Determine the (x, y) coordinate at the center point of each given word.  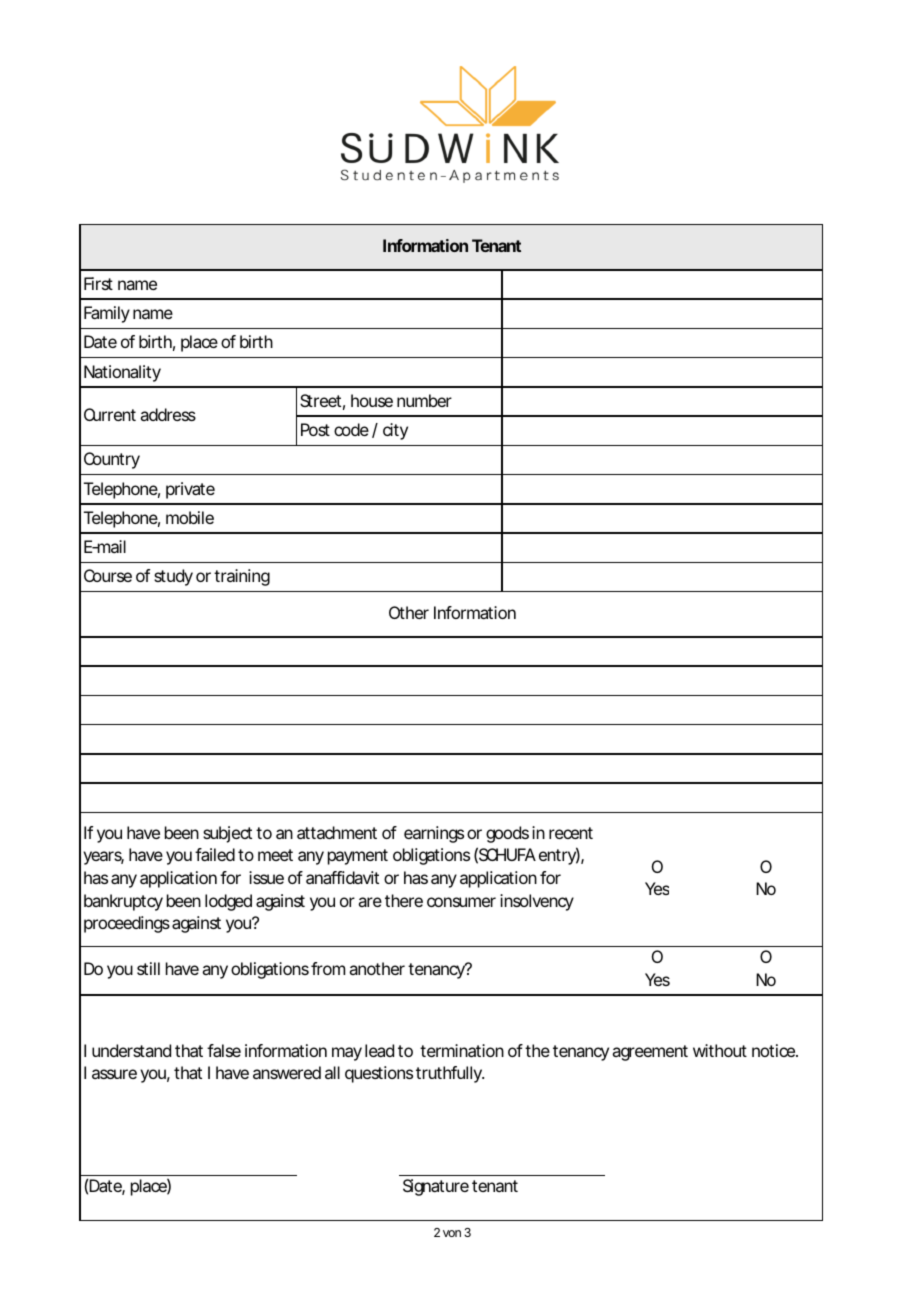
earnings (434, 834)
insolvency (537, 902)
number (424, 400)
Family (107, 314)
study (173, 577)
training (242, 577)
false (224, 1050)
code (351, 429)
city (395, 431)
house (372, 400)
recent (571, 833)
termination (462, 1050)
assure (114, 1074)
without (720, 1050)
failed (215, 854)
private (190, 490)
